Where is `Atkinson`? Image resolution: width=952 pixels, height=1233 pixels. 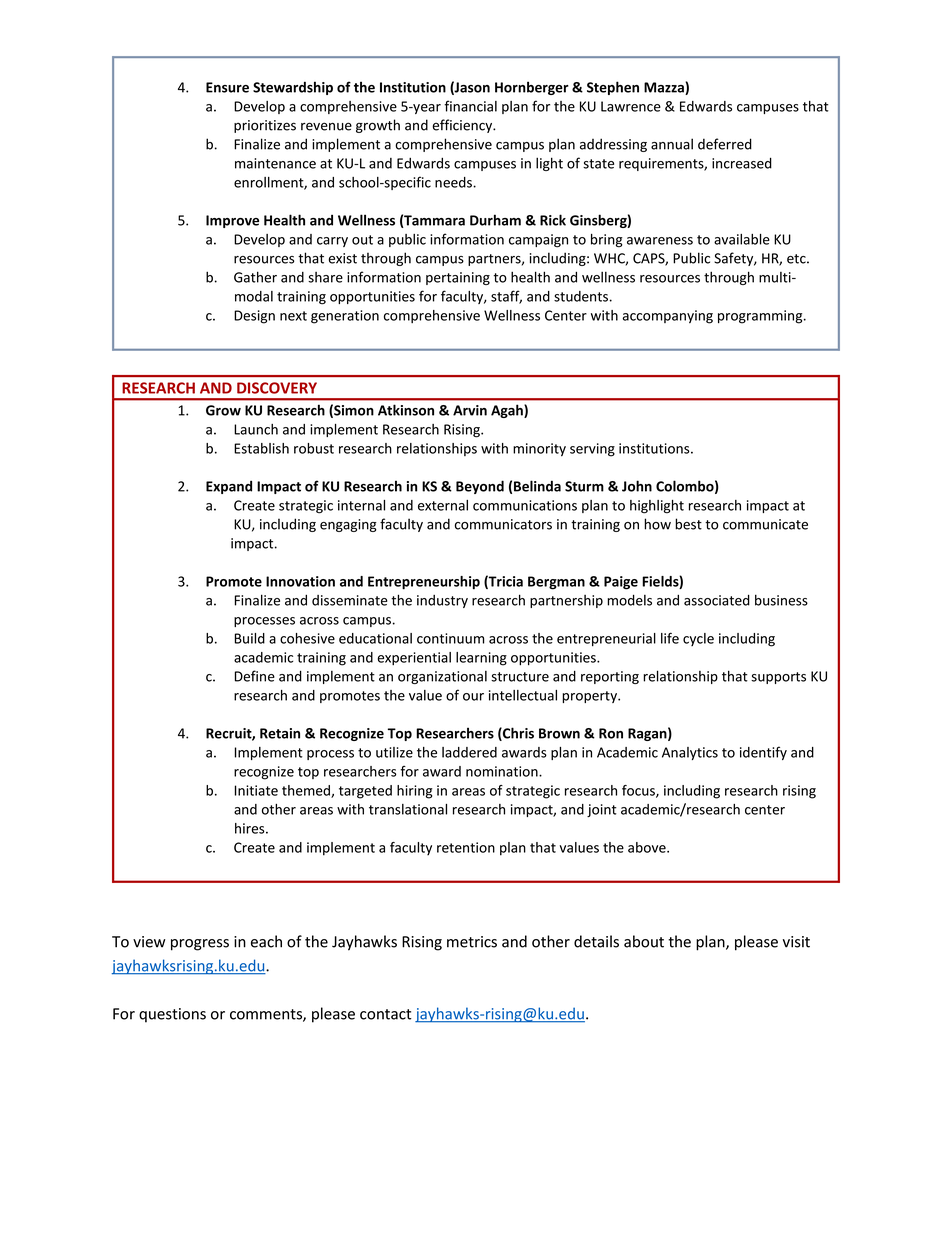
Atkinson is located at coordinates (406, 410).
